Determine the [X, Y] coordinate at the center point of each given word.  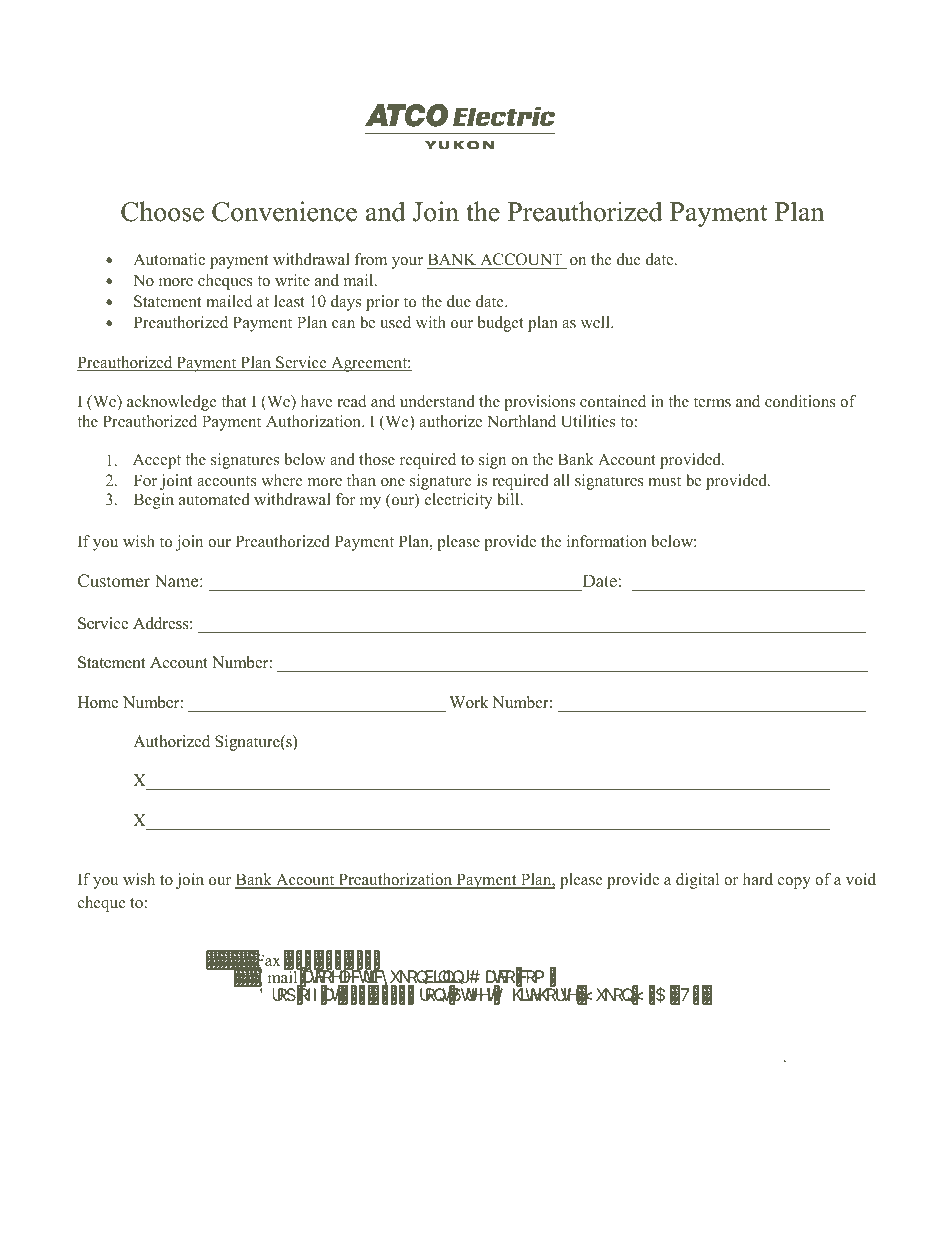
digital [697, 881]
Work [469, 702]
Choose [162, 211]
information [607, 541]
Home [98, 702]
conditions [800, 401]
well [596, 322]
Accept [157, 461]
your [407, 263]
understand [437, 401]
